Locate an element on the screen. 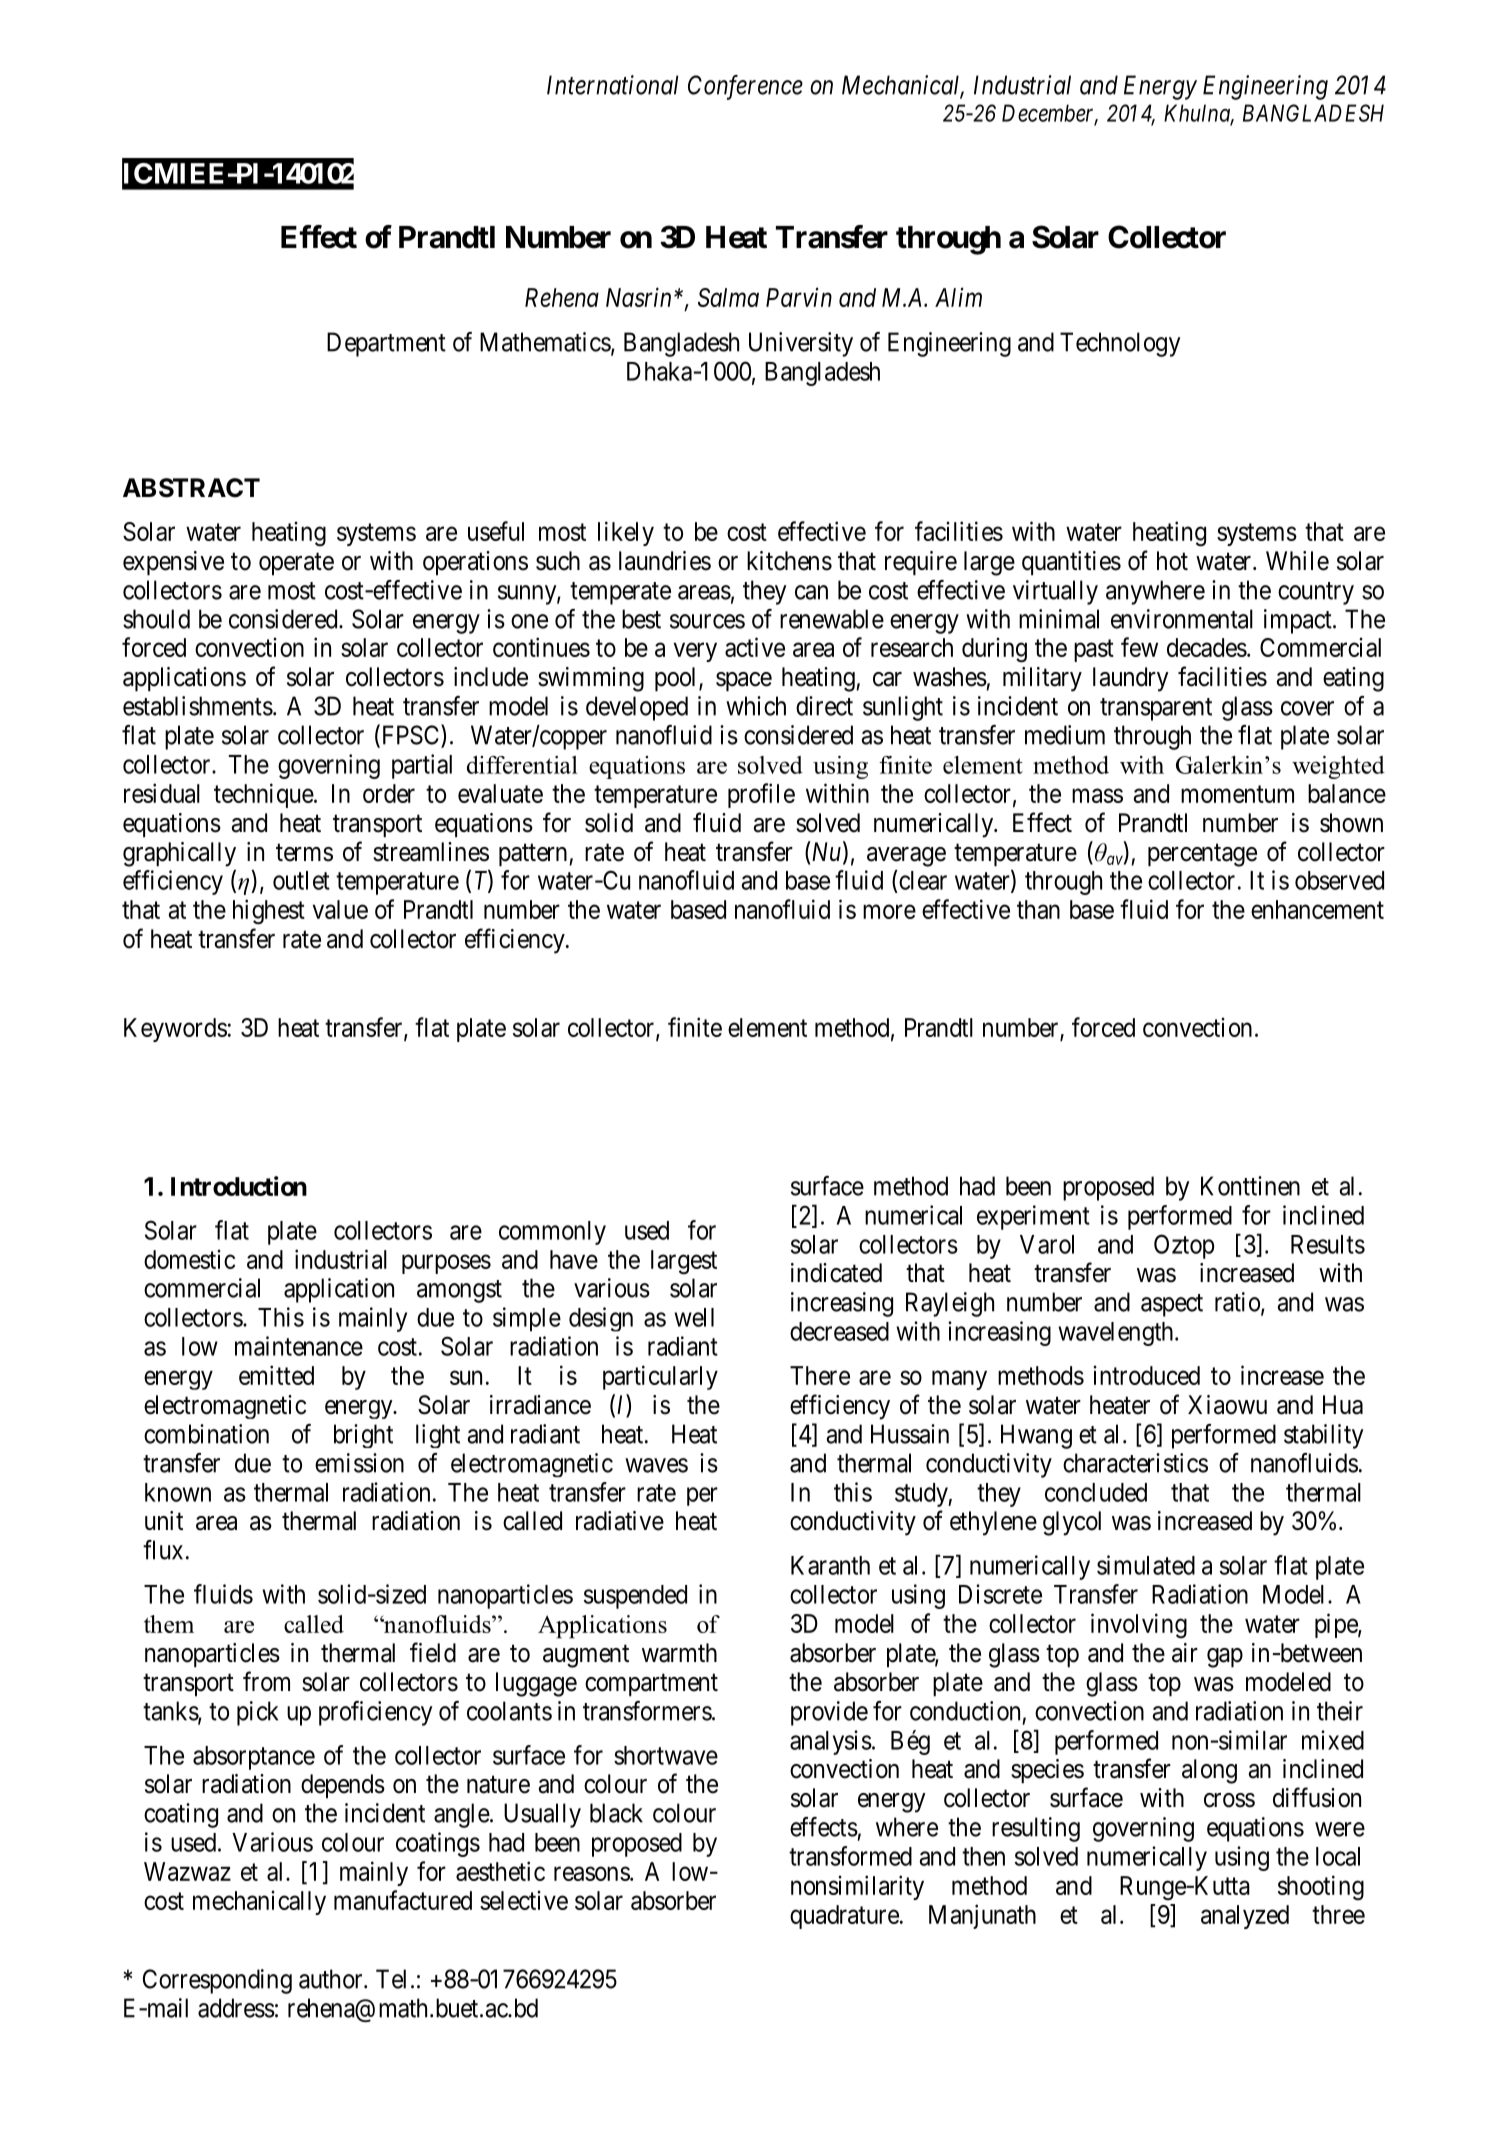 This screenshot has height=2131, width=1507. Conference is located at coordinates (745, 87).
